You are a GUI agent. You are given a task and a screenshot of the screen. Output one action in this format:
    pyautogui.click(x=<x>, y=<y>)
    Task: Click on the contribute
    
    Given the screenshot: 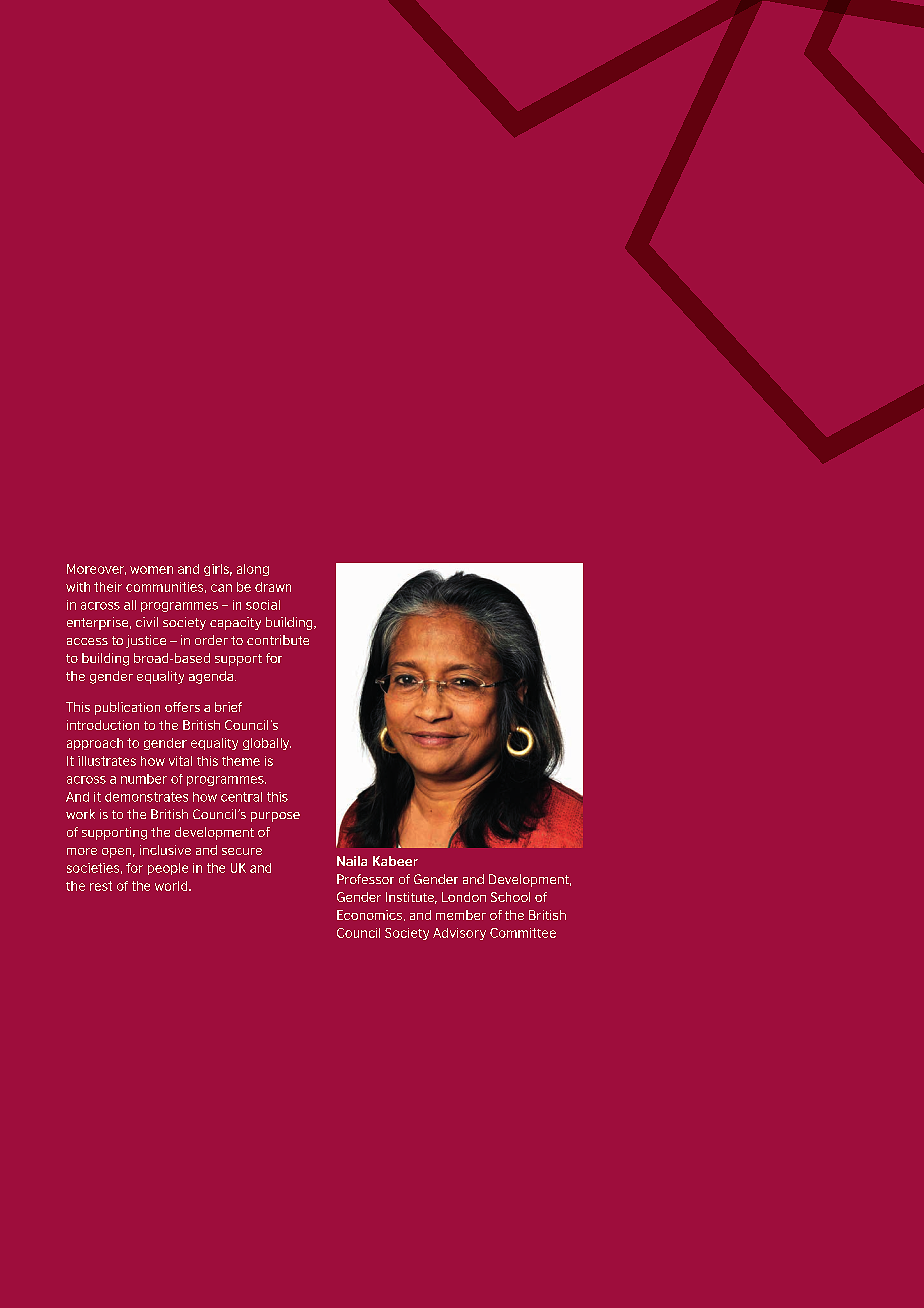 What is the action you would take?
    pyautogui.click(x=278, y=640)
